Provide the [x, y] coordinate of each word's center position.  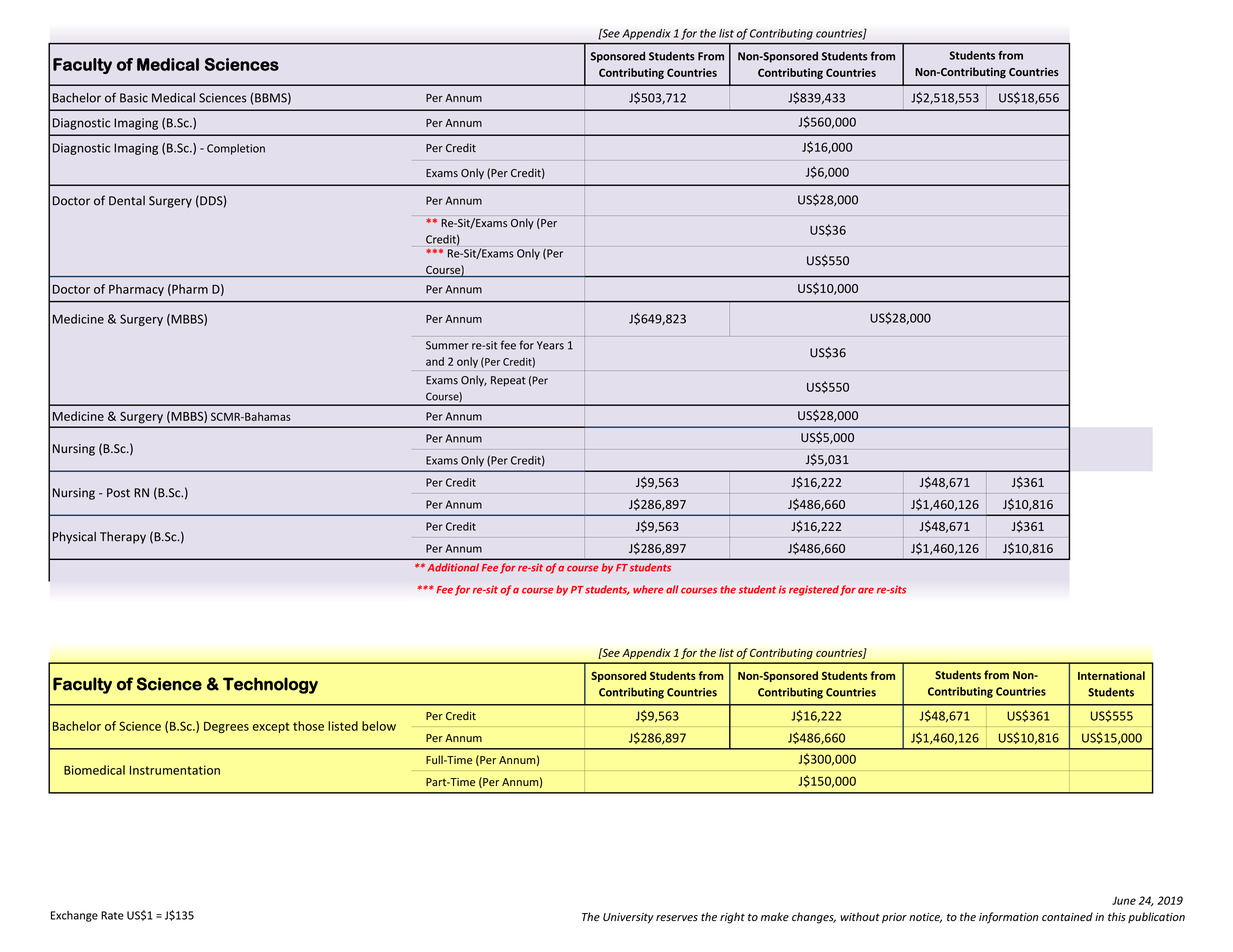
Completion [236, 149]
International [1111, 675]
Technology [270, 685]
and [435, 361]
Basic [134, 98]
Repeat [508, 381]
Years [550, 345]
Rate [112, 915]
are [866, 590]
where [648, 589]
